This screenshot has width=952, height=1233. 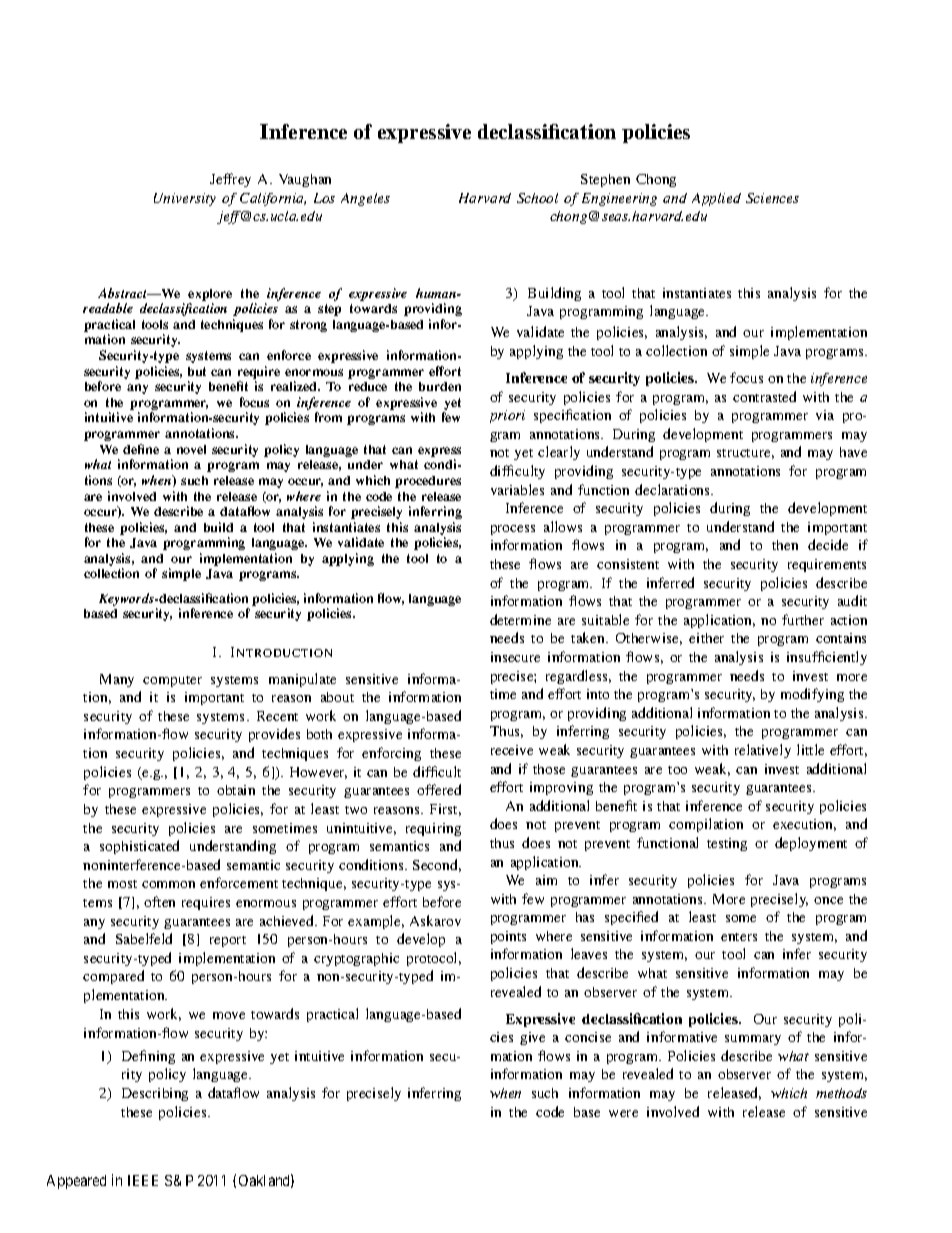 What do you see at coordinates (507, 416) in the screenshot?
I see `priori` at bounding box center [507, 416].
